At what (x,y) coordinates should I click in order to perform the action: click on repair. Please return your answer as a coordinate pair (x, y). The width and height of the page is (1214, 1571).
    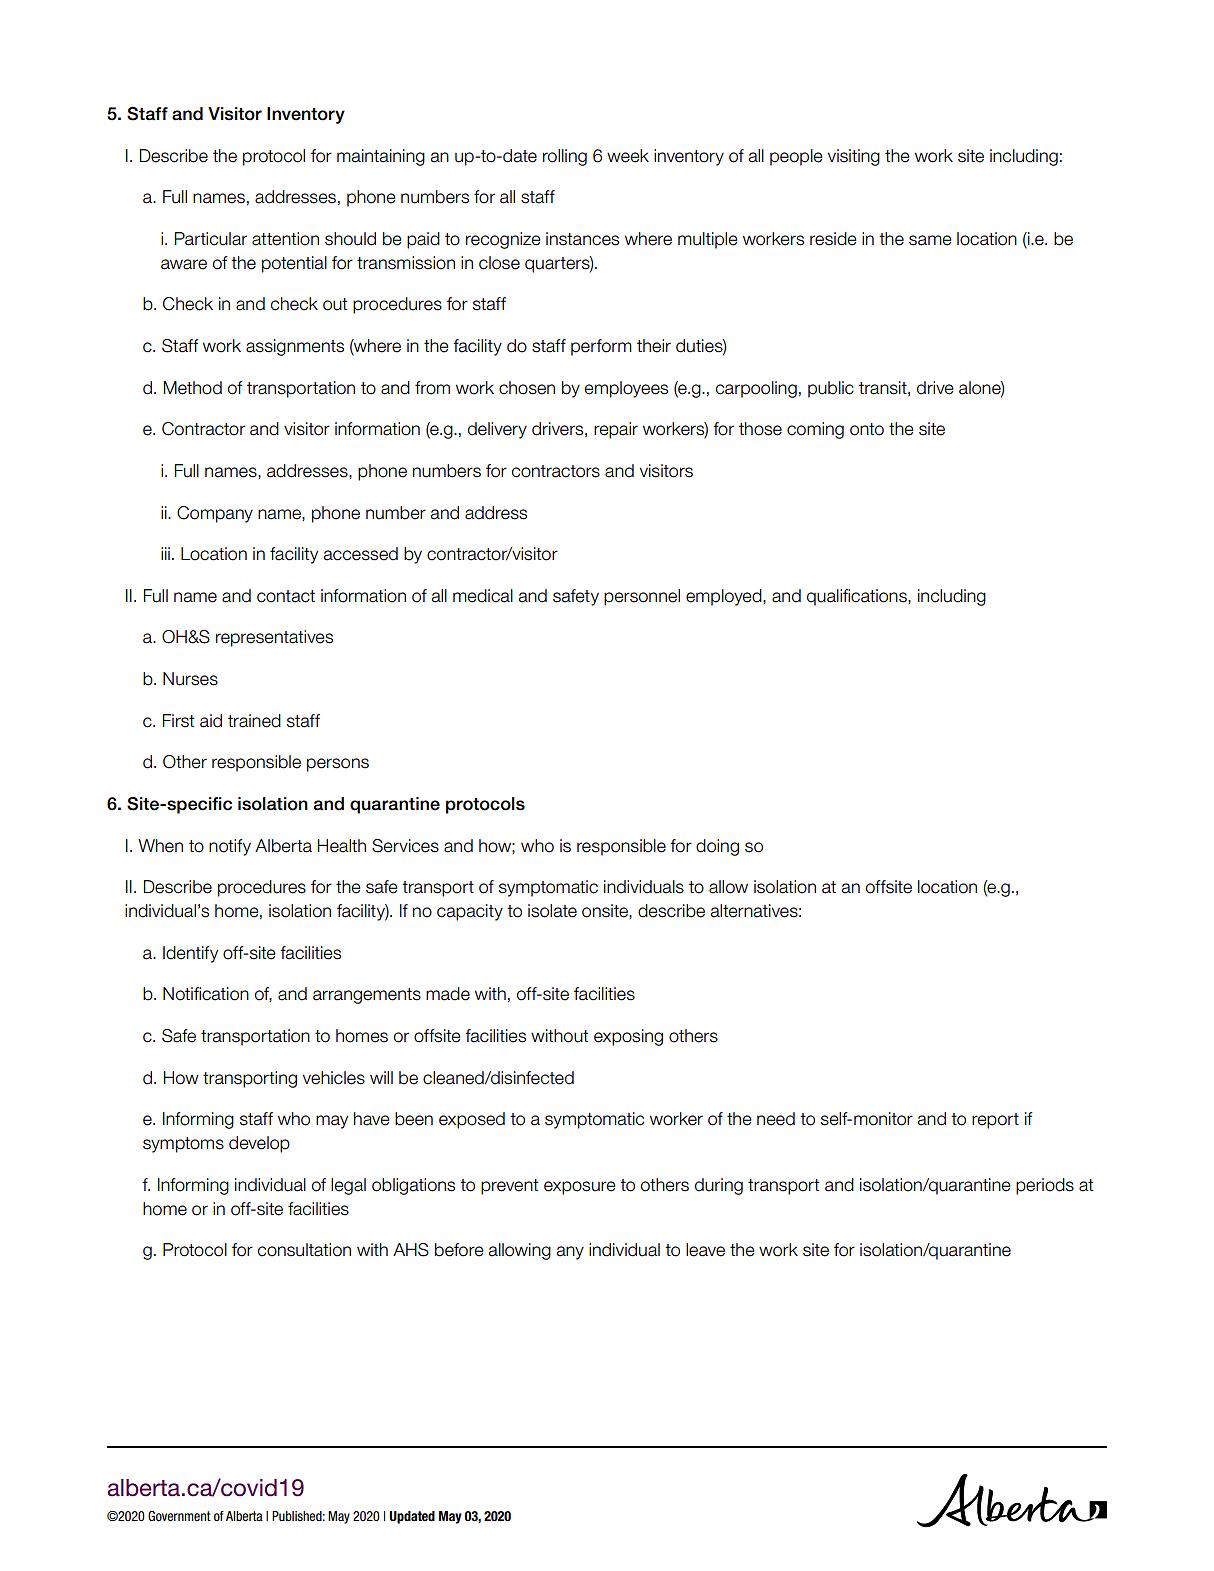
    Looking at the image, I should click on (616, 430).
